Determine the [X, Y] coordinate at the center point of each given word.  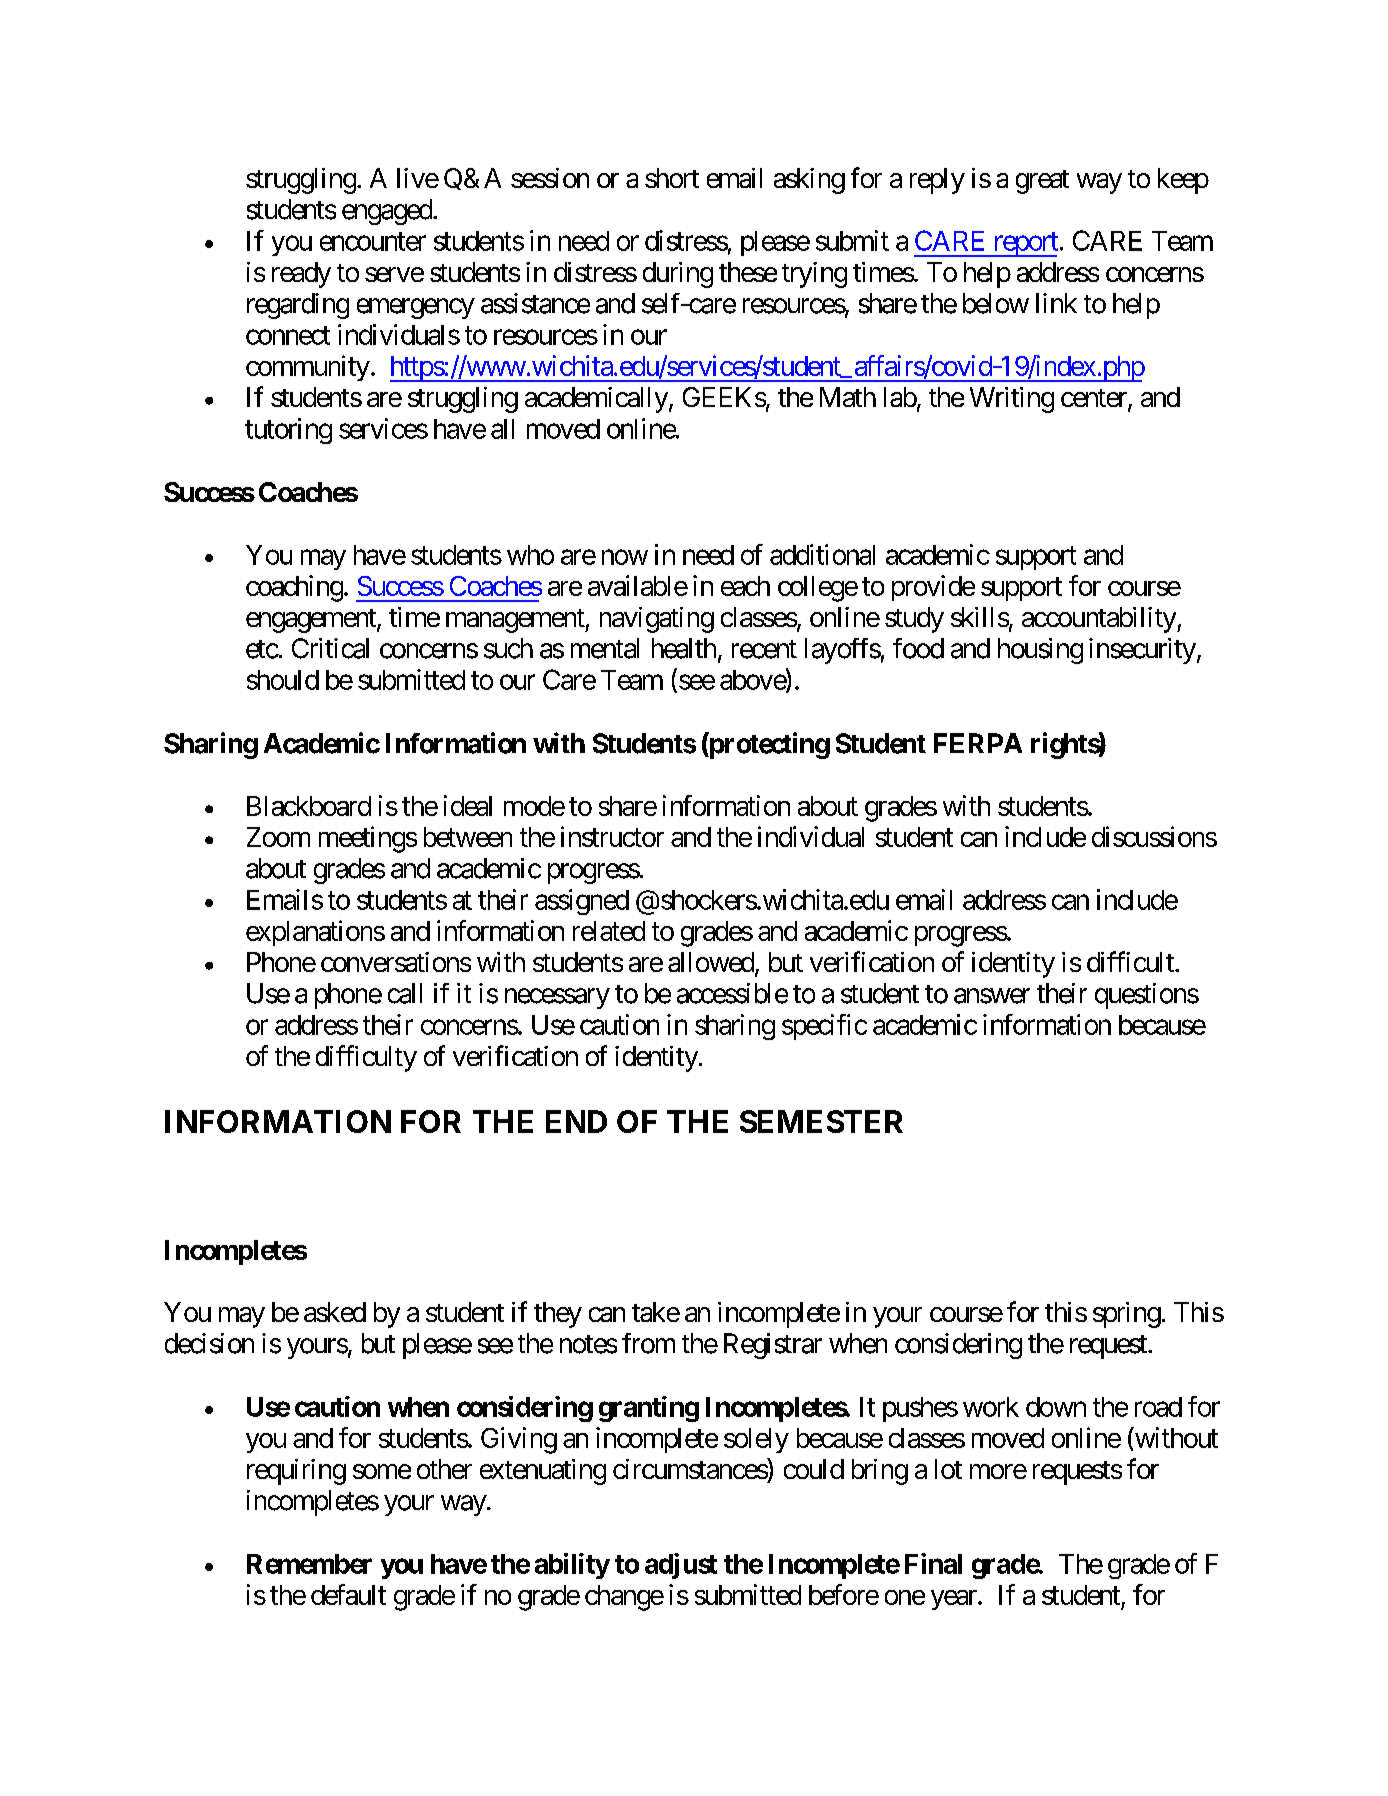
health [684, 648]
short [672, 178]
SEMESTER [821, 1121]
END [576, 1121]
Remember [309, 1564]
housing [1040, 651]
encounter [373, 241]
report [1024, 244]
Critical [330, 648]
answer [992, 996]
